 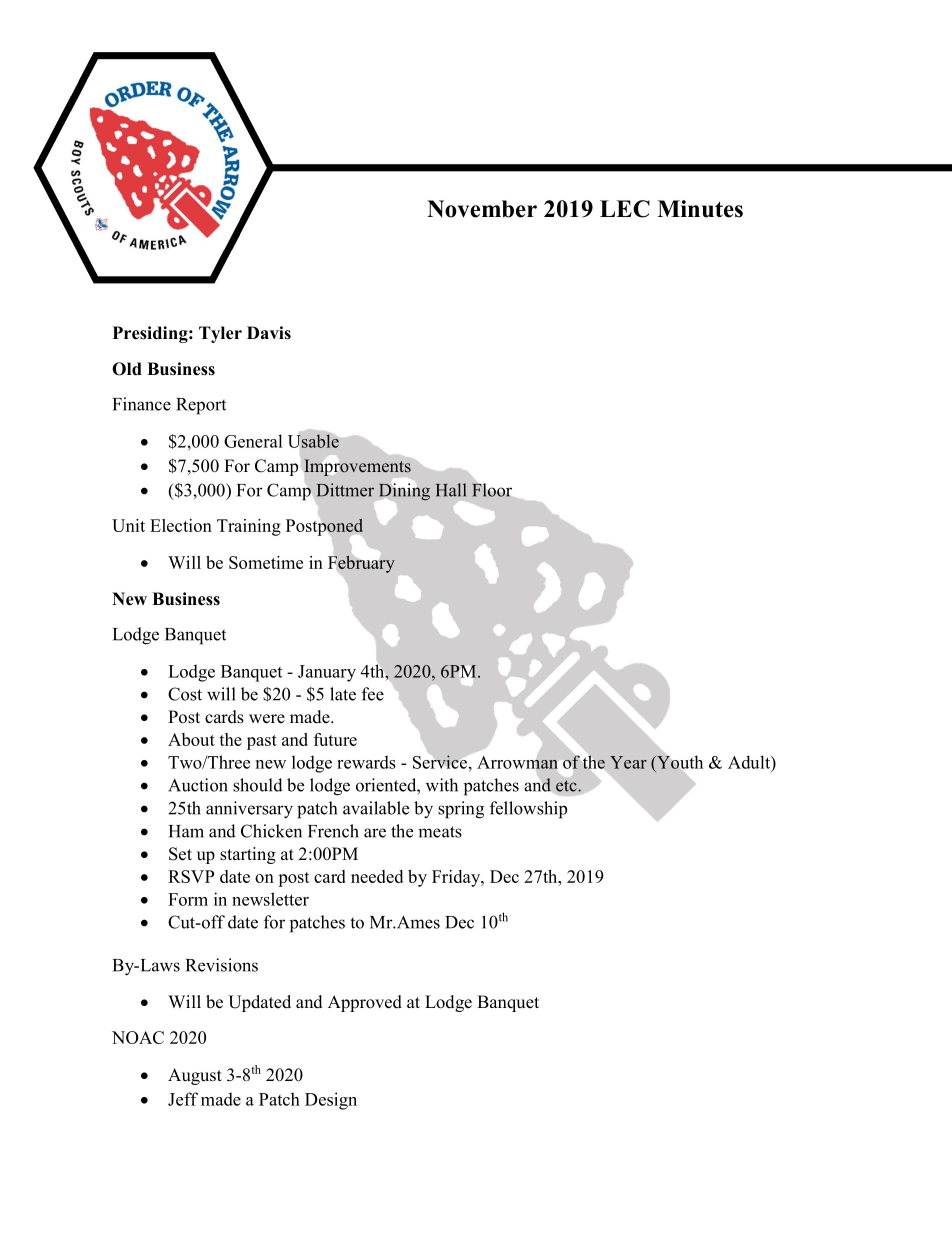 What do you see at coordinates (377, 876) in the screenshot?
I see `needed` at bounding box center [377, 876].
